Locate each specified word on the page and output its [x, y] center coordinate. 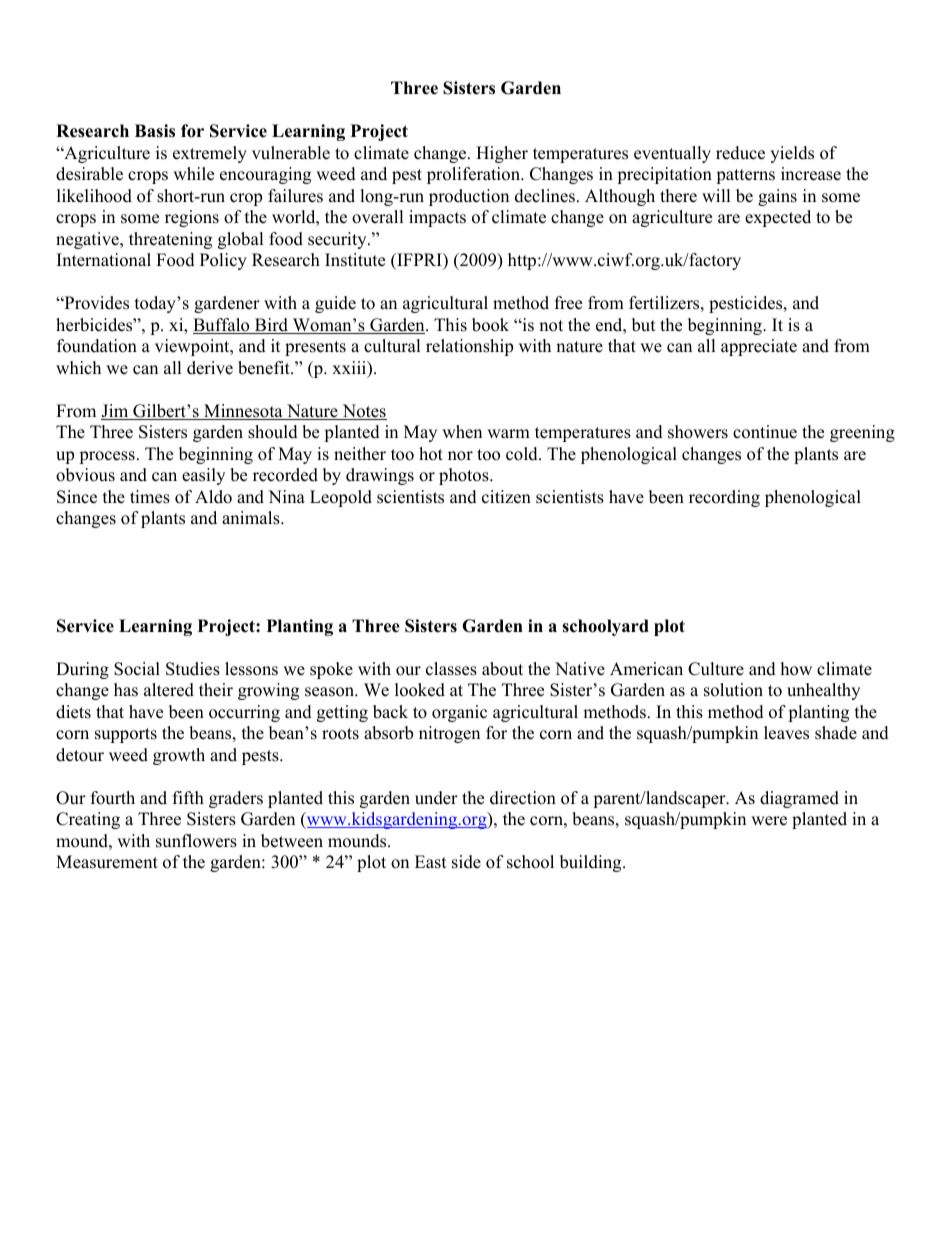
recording [724, 498]
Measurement [107, 862]
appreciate [759, 347]
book [490, 325]
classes [451, 669]
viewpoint [193, 347]
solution [733, 690]
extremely [210, 154]
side [466, 862]
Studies [193, 669]
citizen [506, 497]
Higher [502, 154]
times [150, 497]
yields [792, 154]
